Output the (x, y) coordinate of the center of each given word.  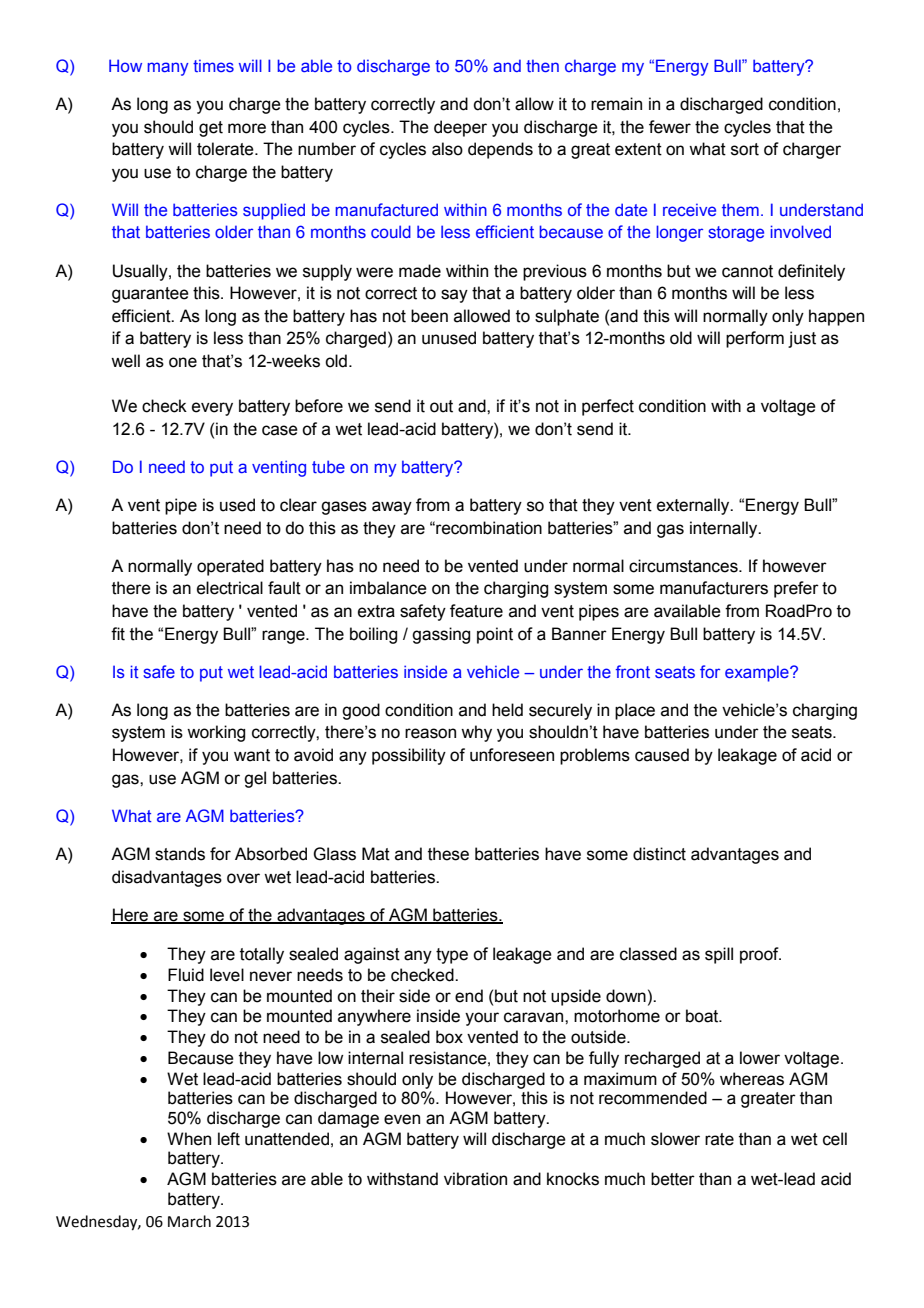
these (448, 854)
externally (694, 506)
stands (180, 854)
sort (745, 149)
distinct (659, 854)
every (212, 409)
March (189, 1221)
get (211, 129)
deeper (460, 128)
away (392, 508)
